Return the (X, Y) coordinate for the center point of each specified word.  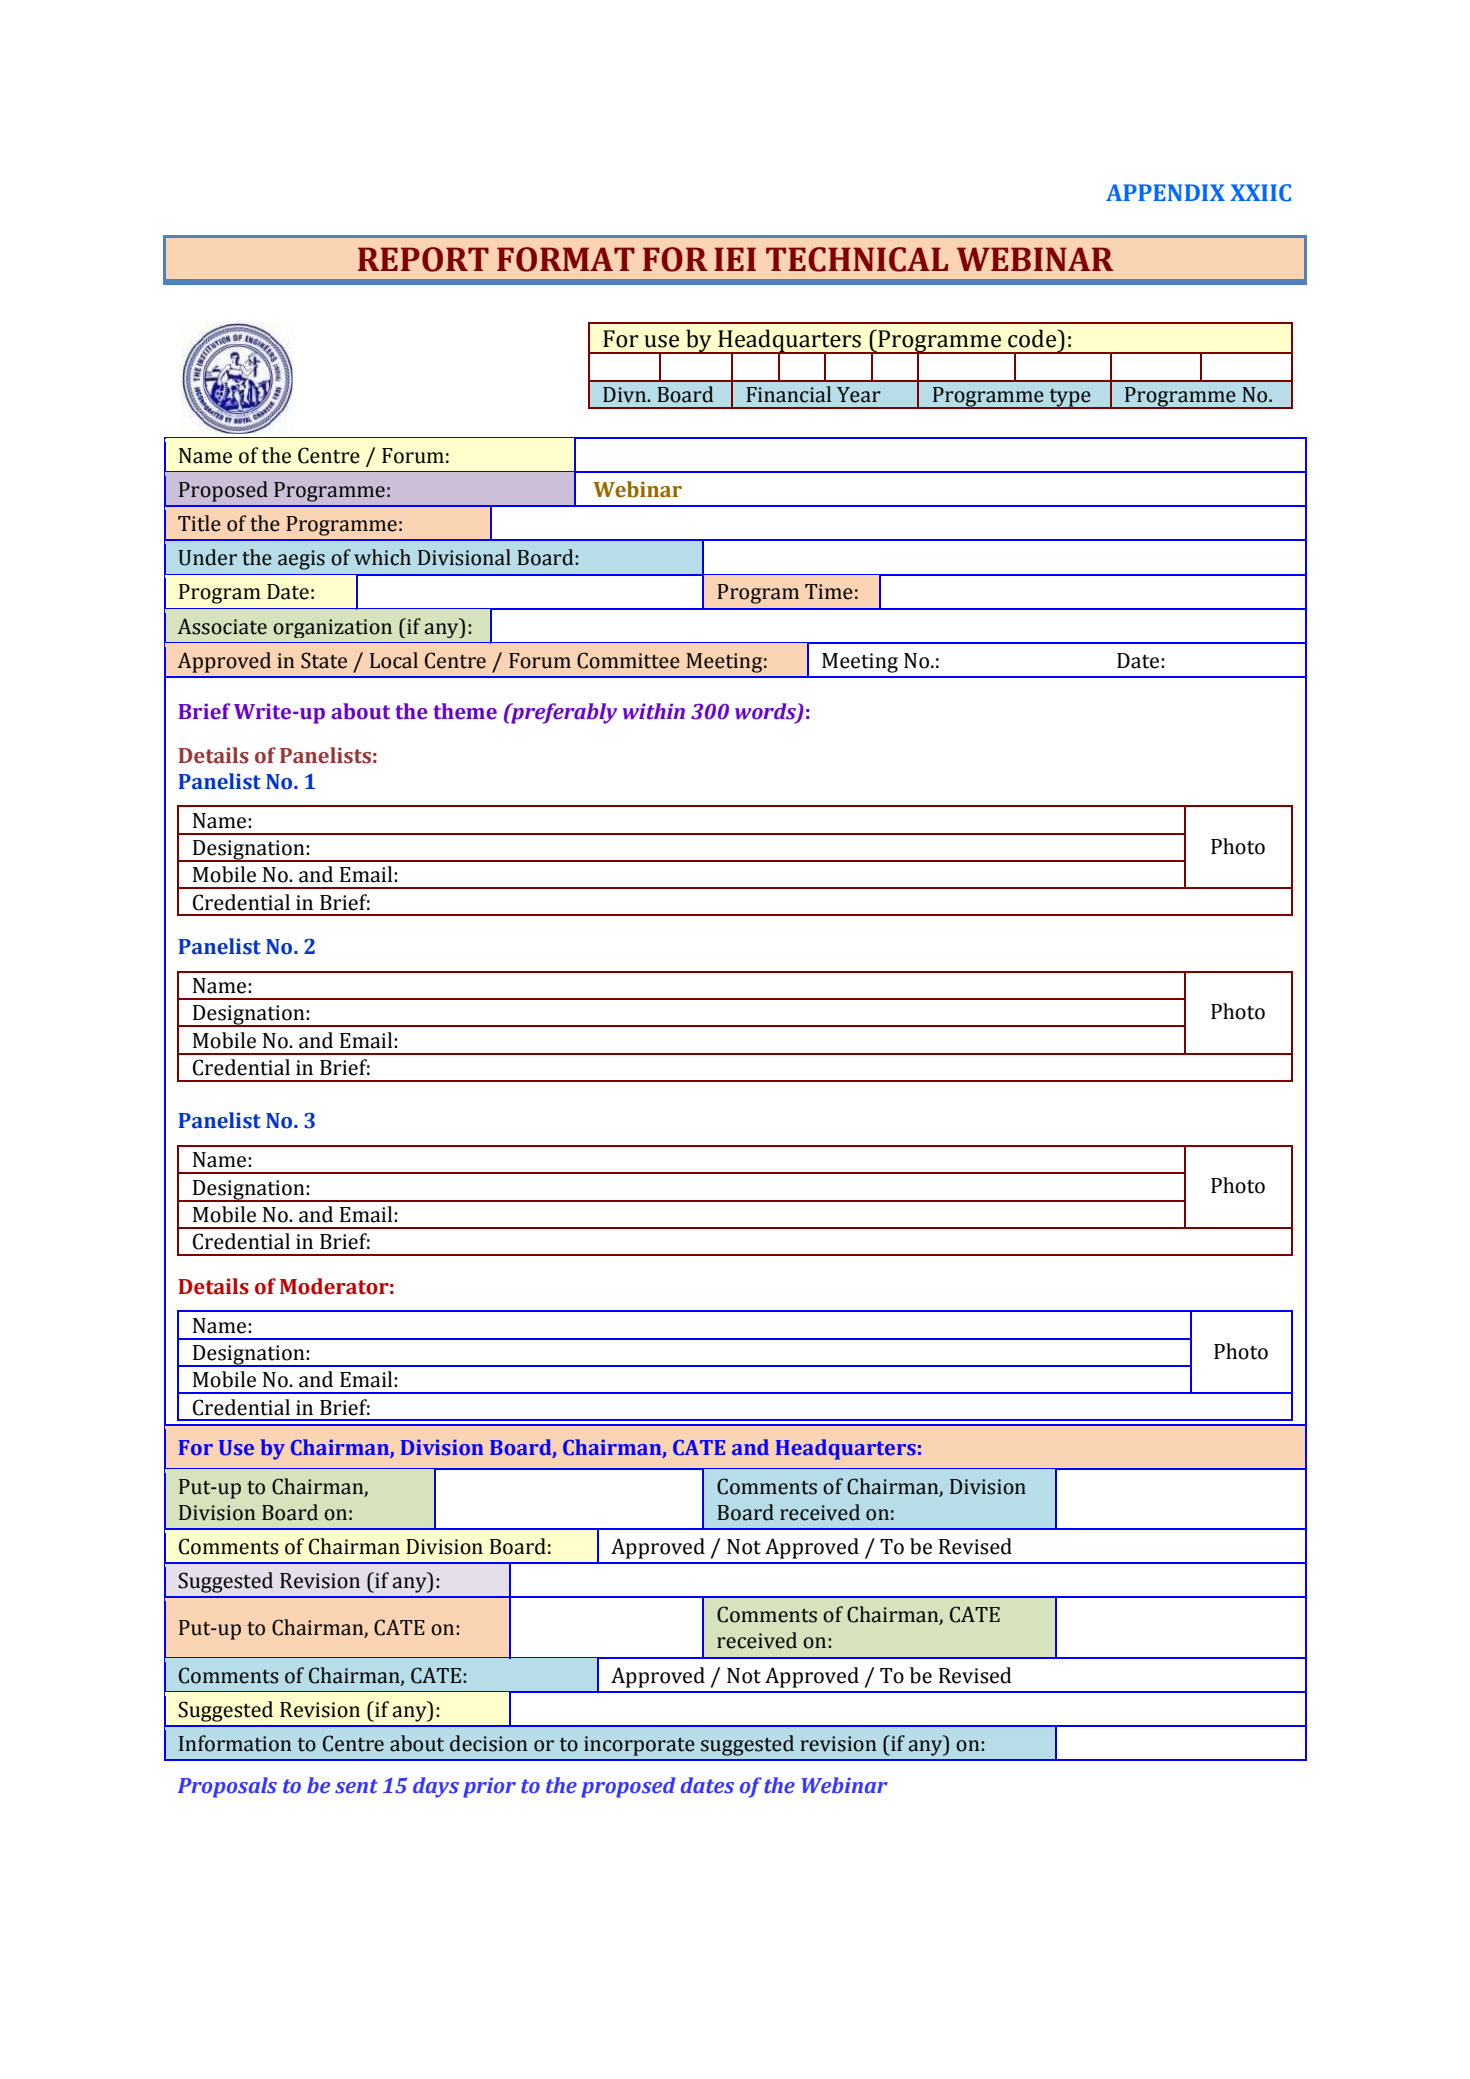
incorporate (639, 1746)
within (654, 711)
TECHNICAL (857, 259)
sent (356, 1786)
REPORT (423, 259)
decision (488, 1743)
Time (829, 592)
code (1033, 338)
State (324, 660)
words (766, 712)
